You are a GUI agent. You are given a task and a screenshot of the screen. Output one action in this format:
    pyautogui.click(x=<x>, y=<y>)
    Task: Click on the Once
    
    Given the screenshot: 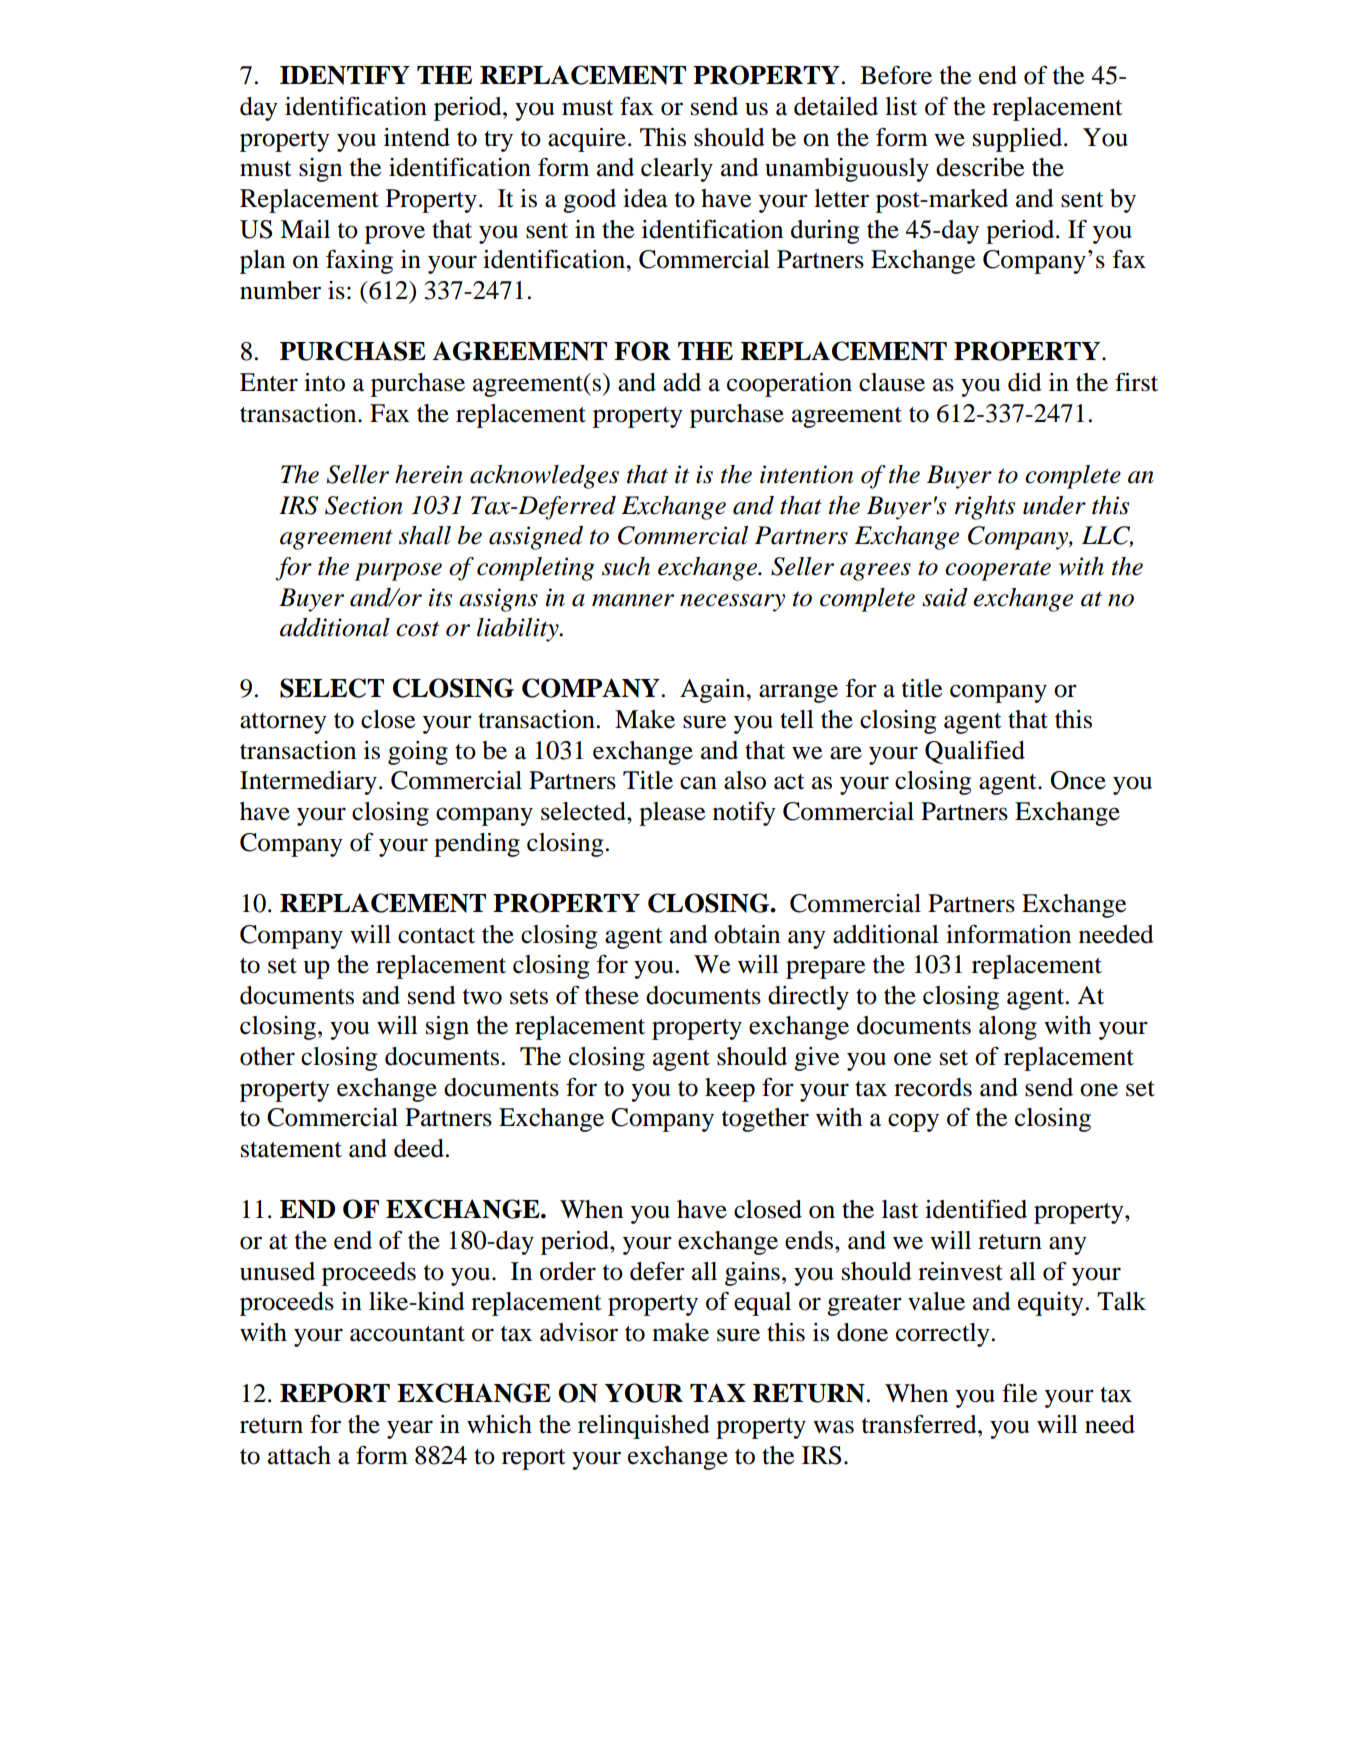 What is the action you would take?
    pyautogui.click(x=1078, y=780)
